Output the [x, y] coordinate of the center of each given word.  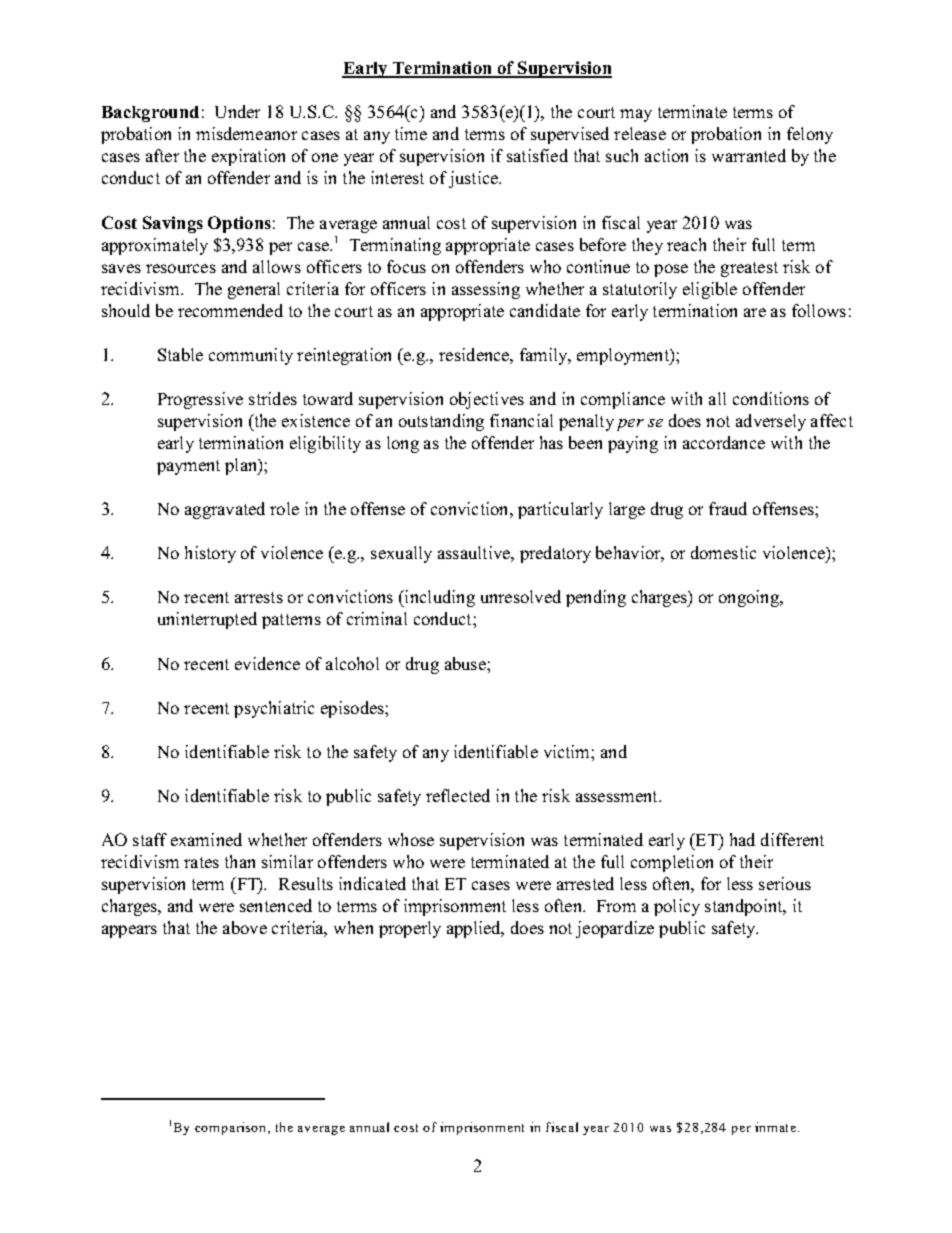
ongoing [750, 598]
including [438, 598]
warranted [749, 155]
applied [475, 929]
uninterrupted [207, 620]
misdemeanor [246, 133]
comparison [232, 1128]
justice [474, 179]
